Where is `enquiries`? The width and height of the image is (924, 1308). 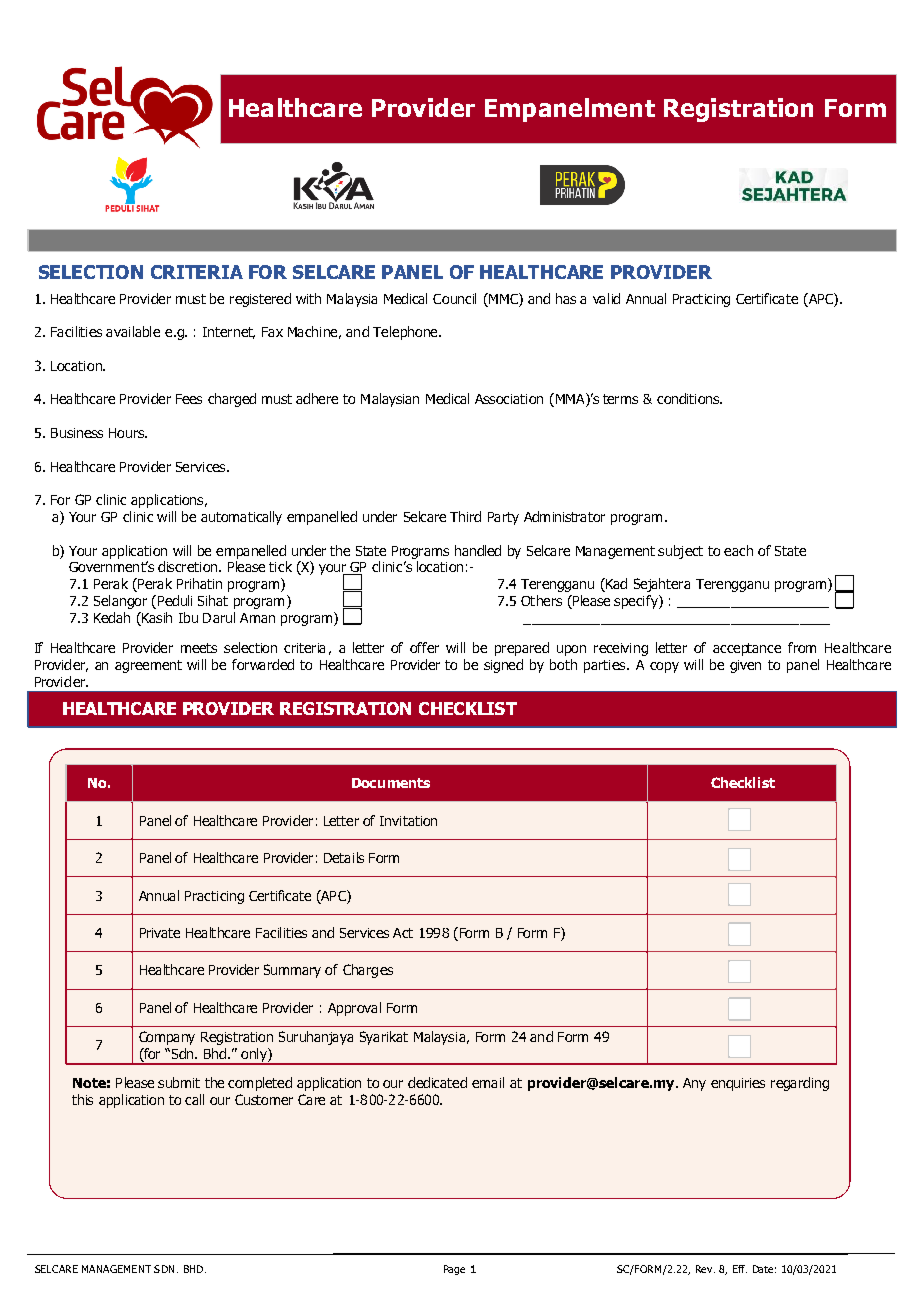
enquiries is located at coordinates (738, 1084).
